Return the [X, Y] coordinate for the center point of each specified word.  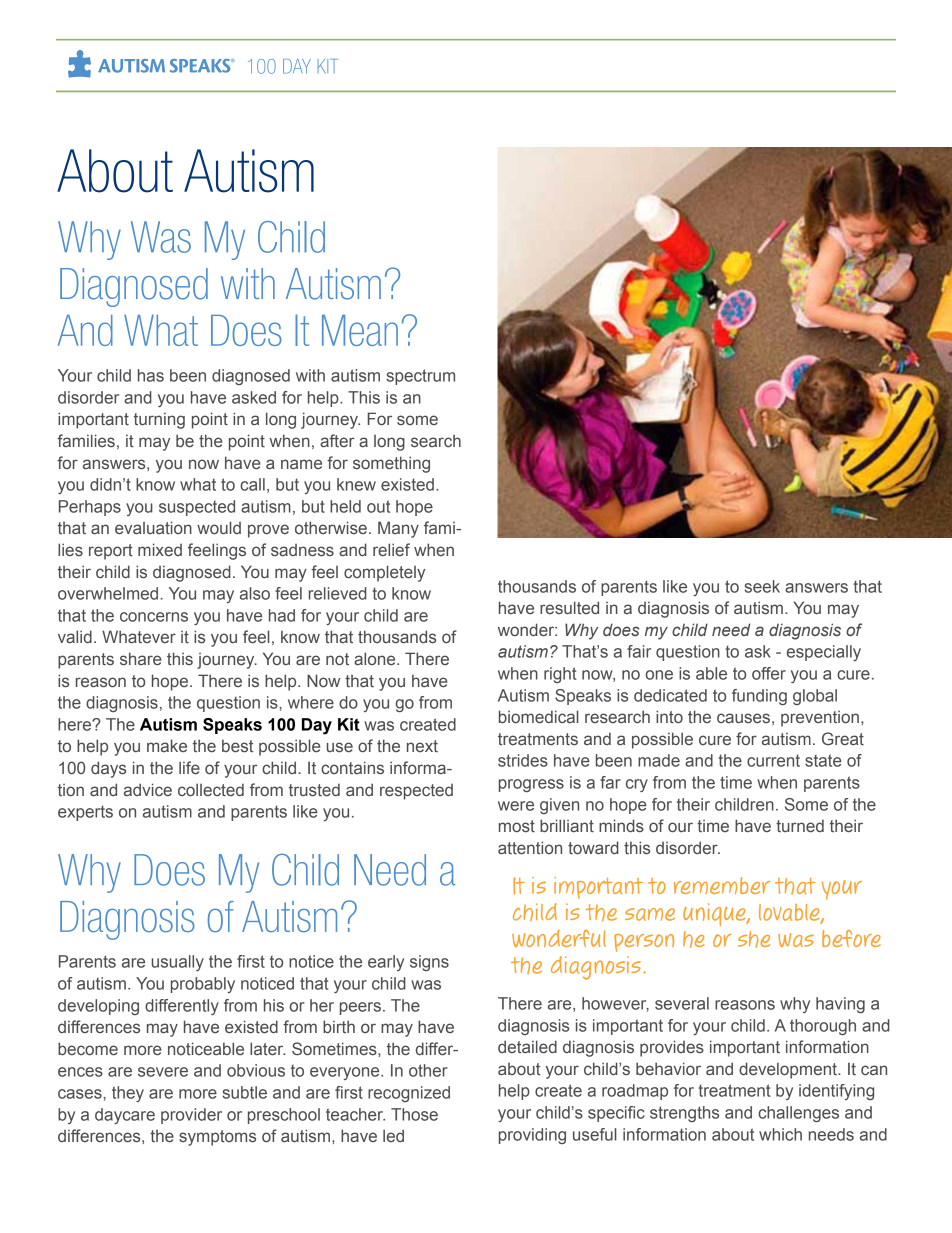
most [517, 826]
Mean [360, 330]
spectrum [420, 377]
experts [85, 813]
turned [800, 825]
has [151, 375]
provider [191, 1116]
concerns [154, 617]
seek [762, 586]
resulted [569, 607]
